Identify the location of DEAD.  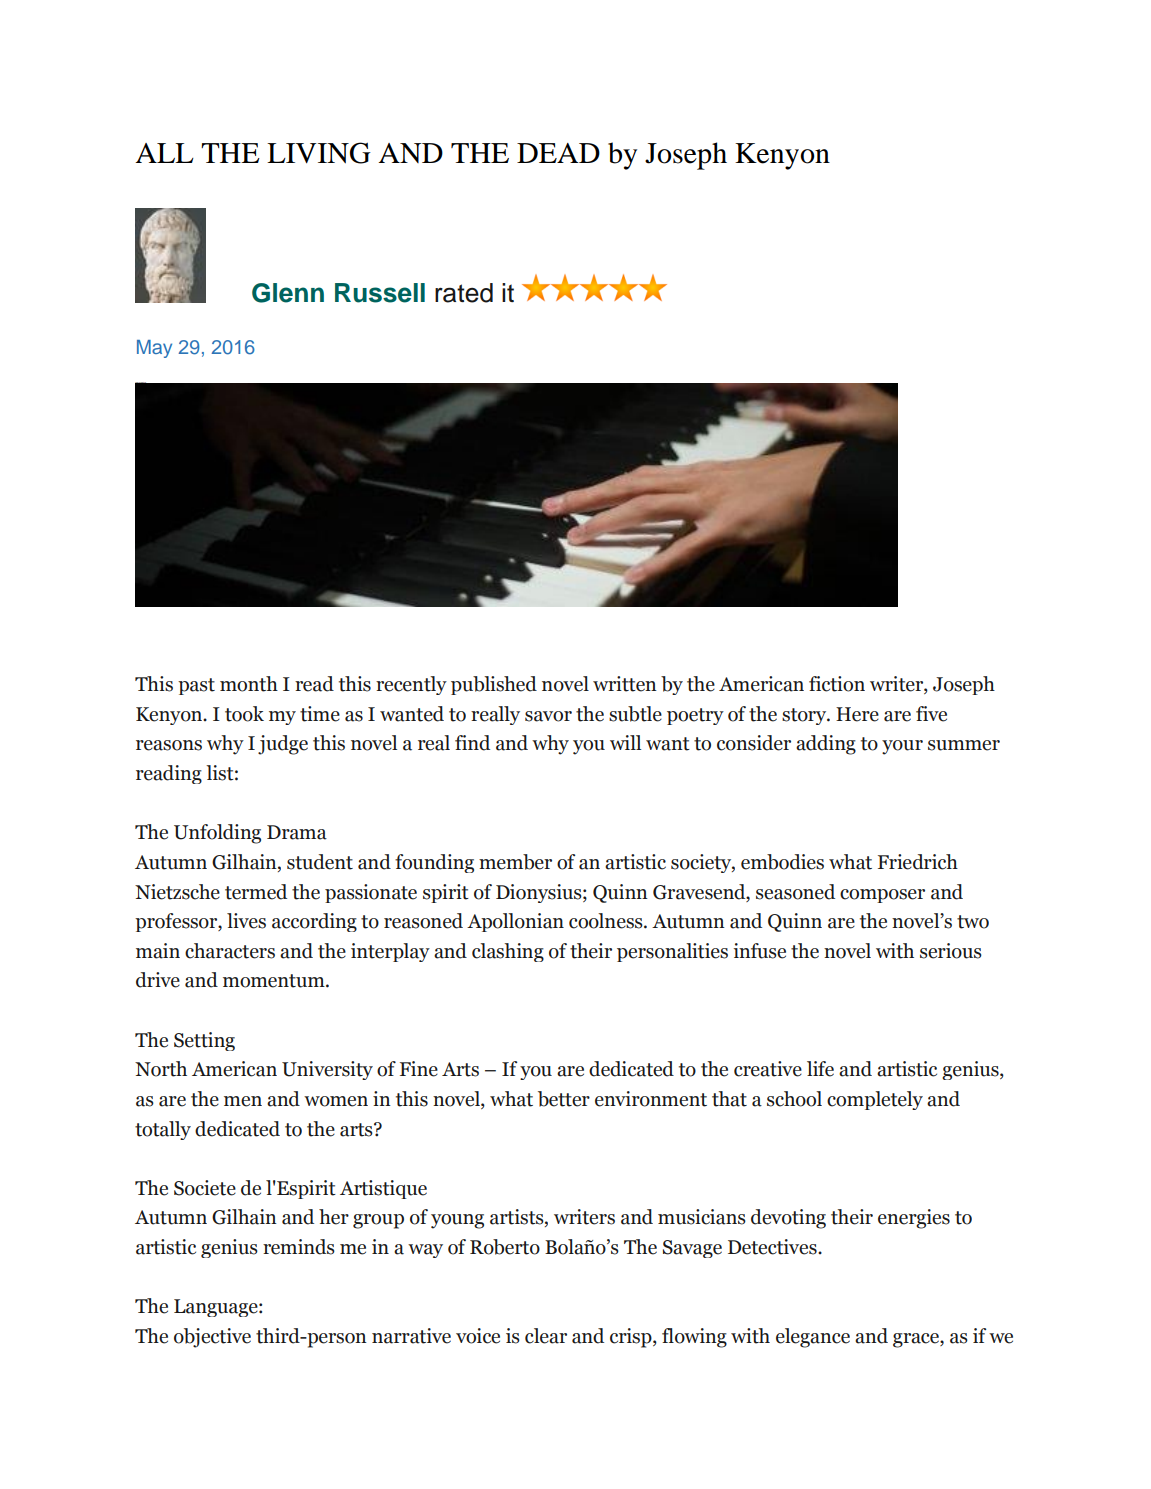
(558, 153).
